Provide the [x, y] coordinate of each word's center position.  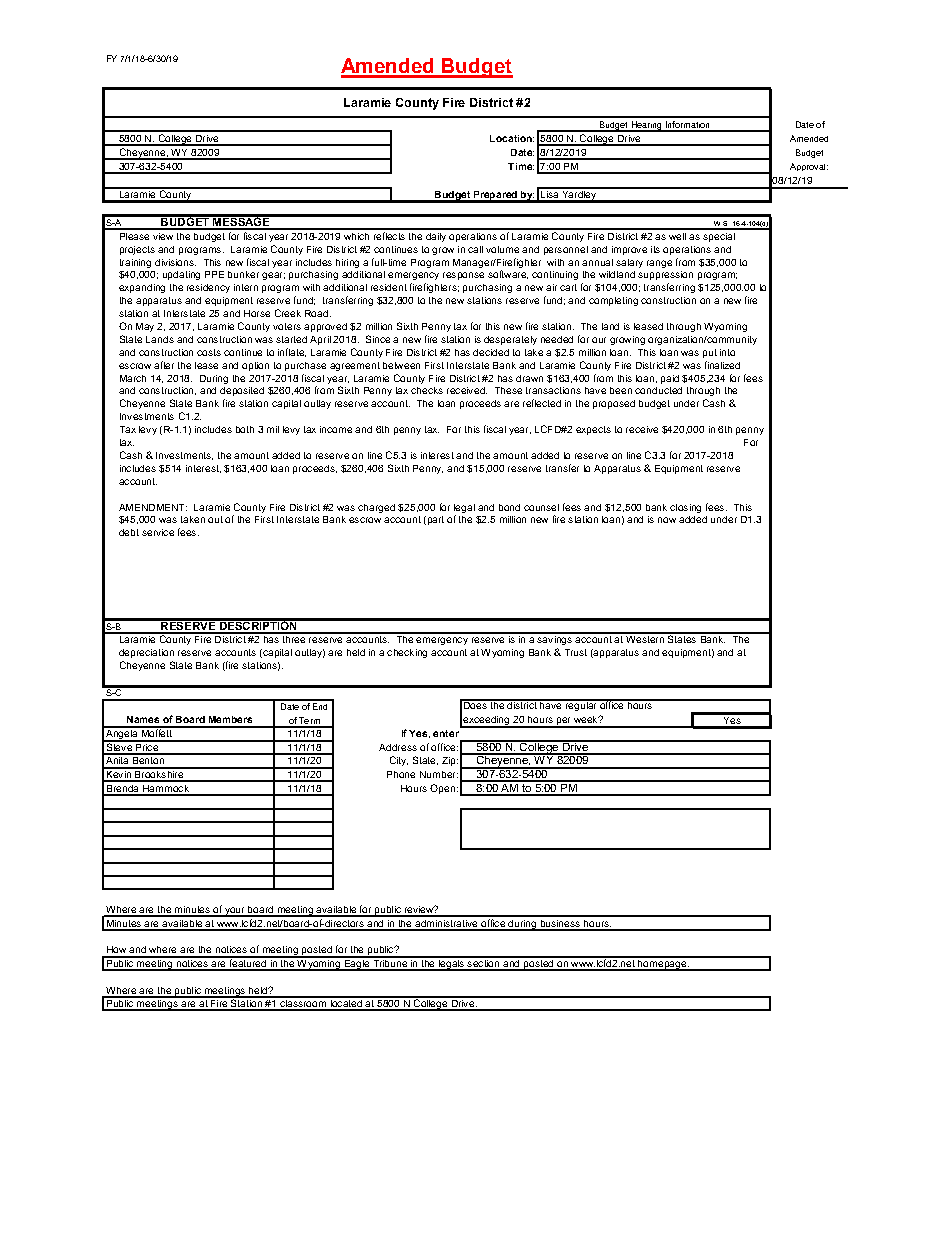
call [475, 249]
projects [137, 250]
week [587, 719]
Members [230, 719]
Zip [450, 761]
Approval [809, 167]
